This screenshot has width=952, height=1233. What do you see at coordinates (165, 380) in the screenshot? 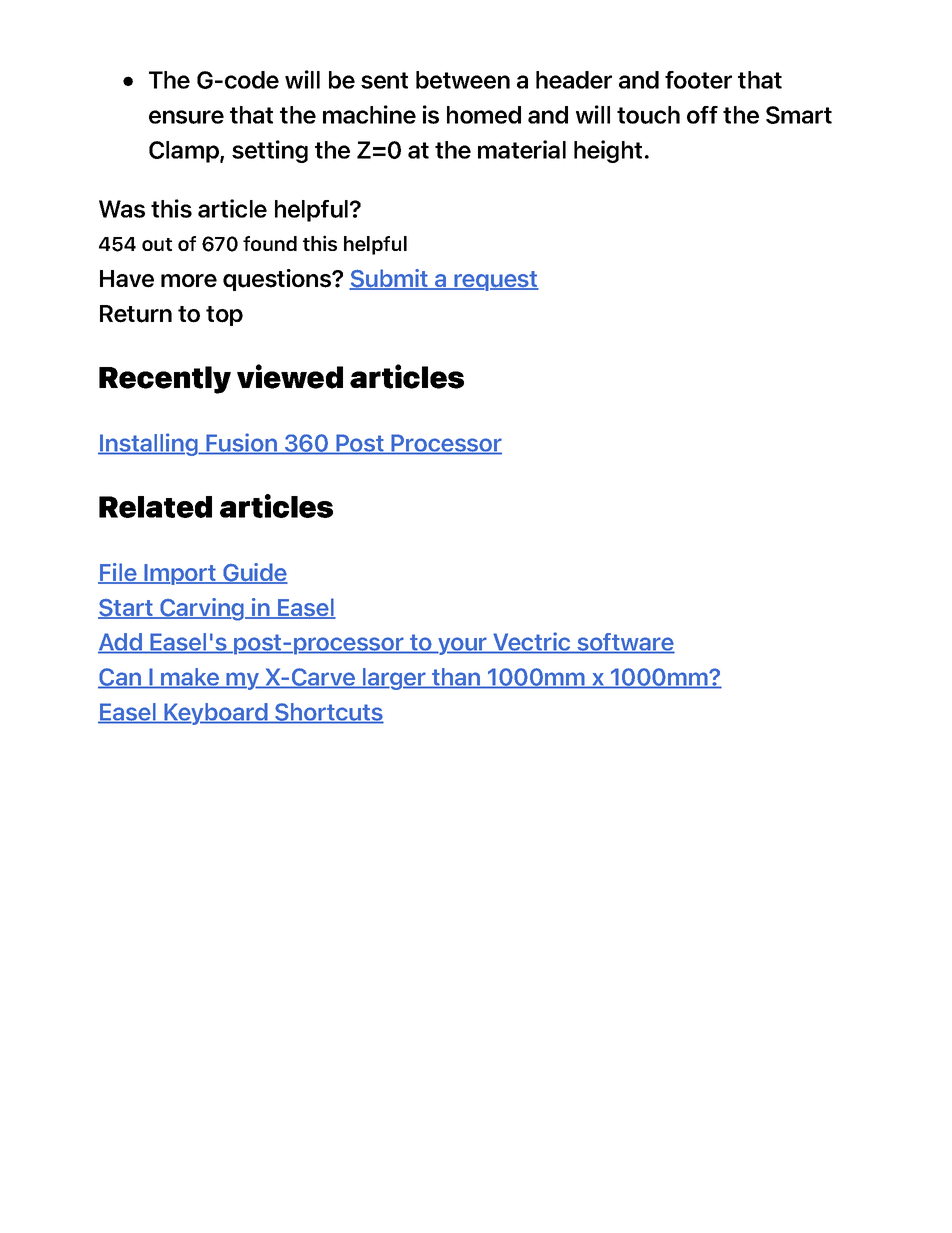
I see `Recently` at bounding box center [165, 380].
